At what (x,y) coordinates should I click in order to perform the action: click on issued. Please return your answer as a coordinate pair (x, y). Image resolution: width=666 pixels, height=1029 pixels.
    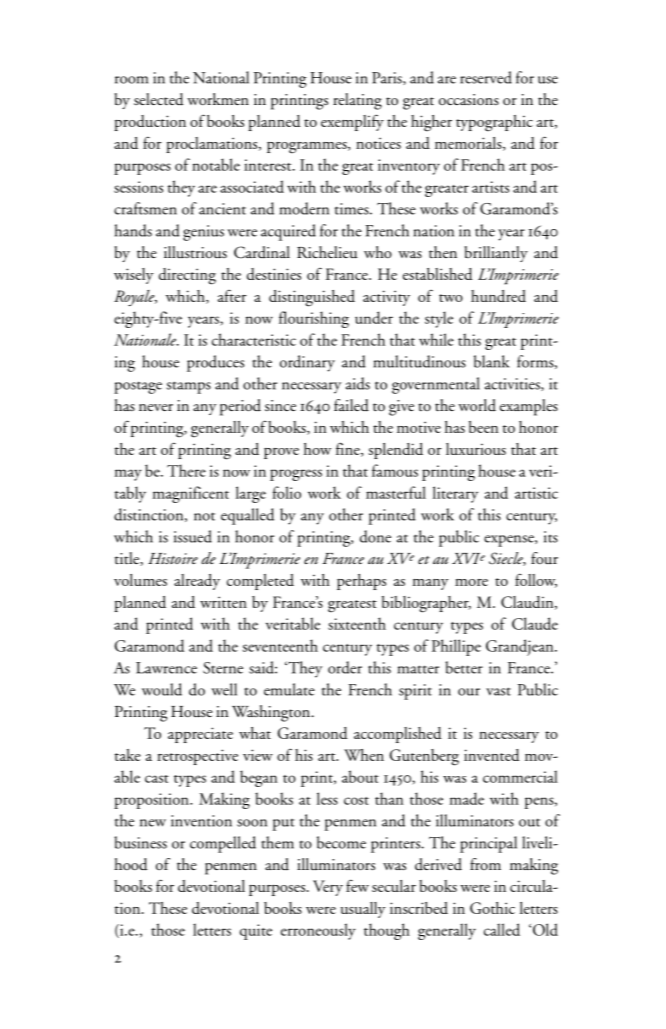
    Looking at the image, I should click on (193, 536).
